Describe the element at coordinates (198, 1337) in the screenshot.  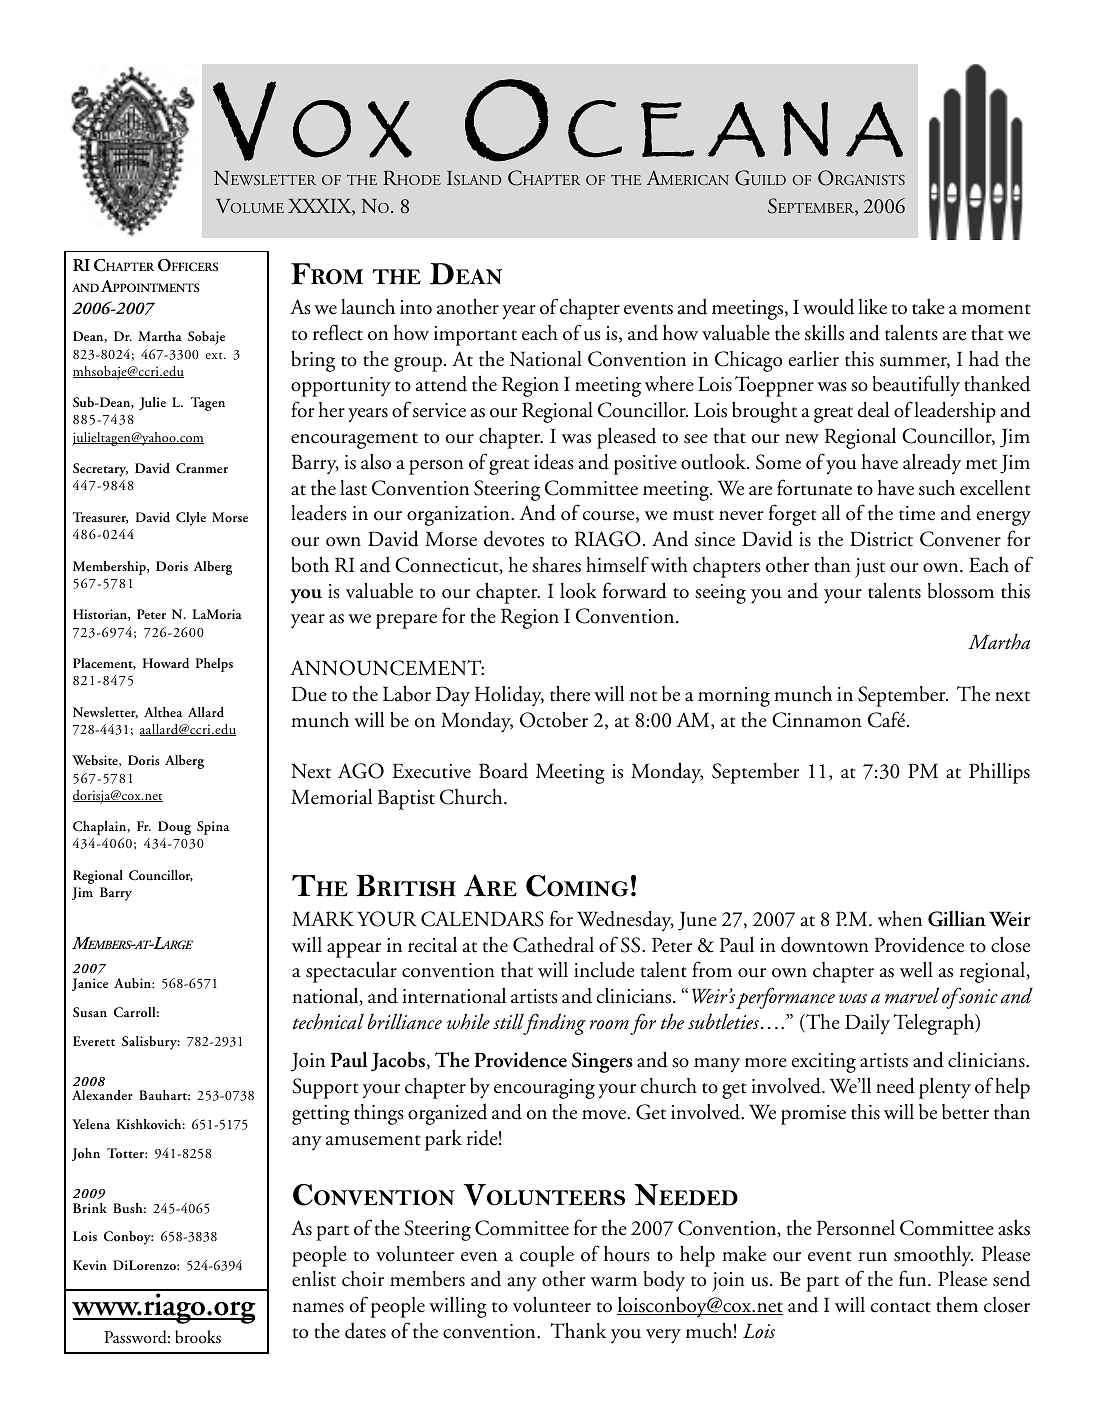
I see `brooks` at that location.
